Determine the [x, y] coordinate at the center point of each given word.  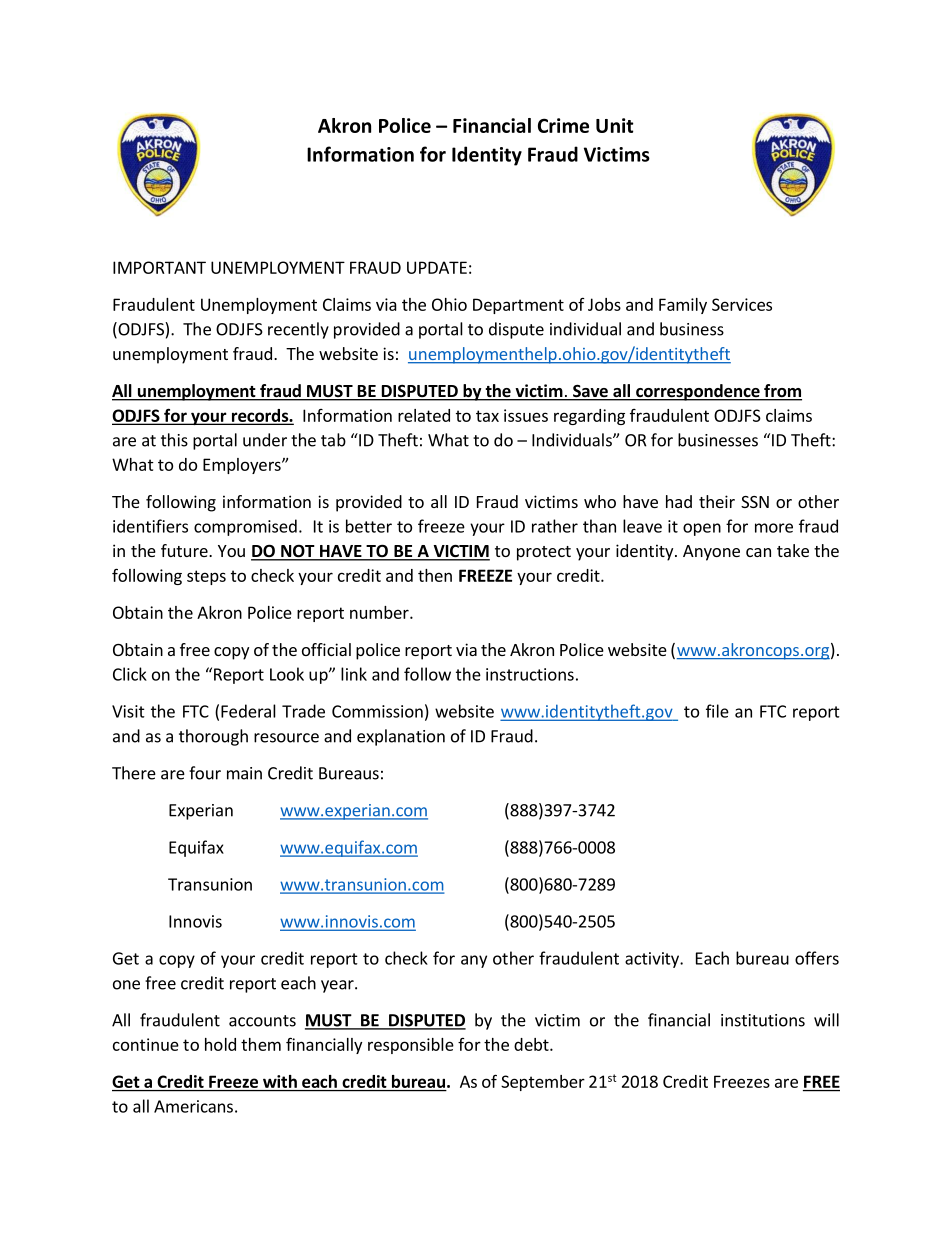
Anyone [711, 553]
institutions [763, 1020]
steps [206, 577]
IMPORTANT [159, 267]
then [435, 575]
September [543, 1083]
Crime [563, 125]
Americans [193, 1106]
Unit [614, 125]
